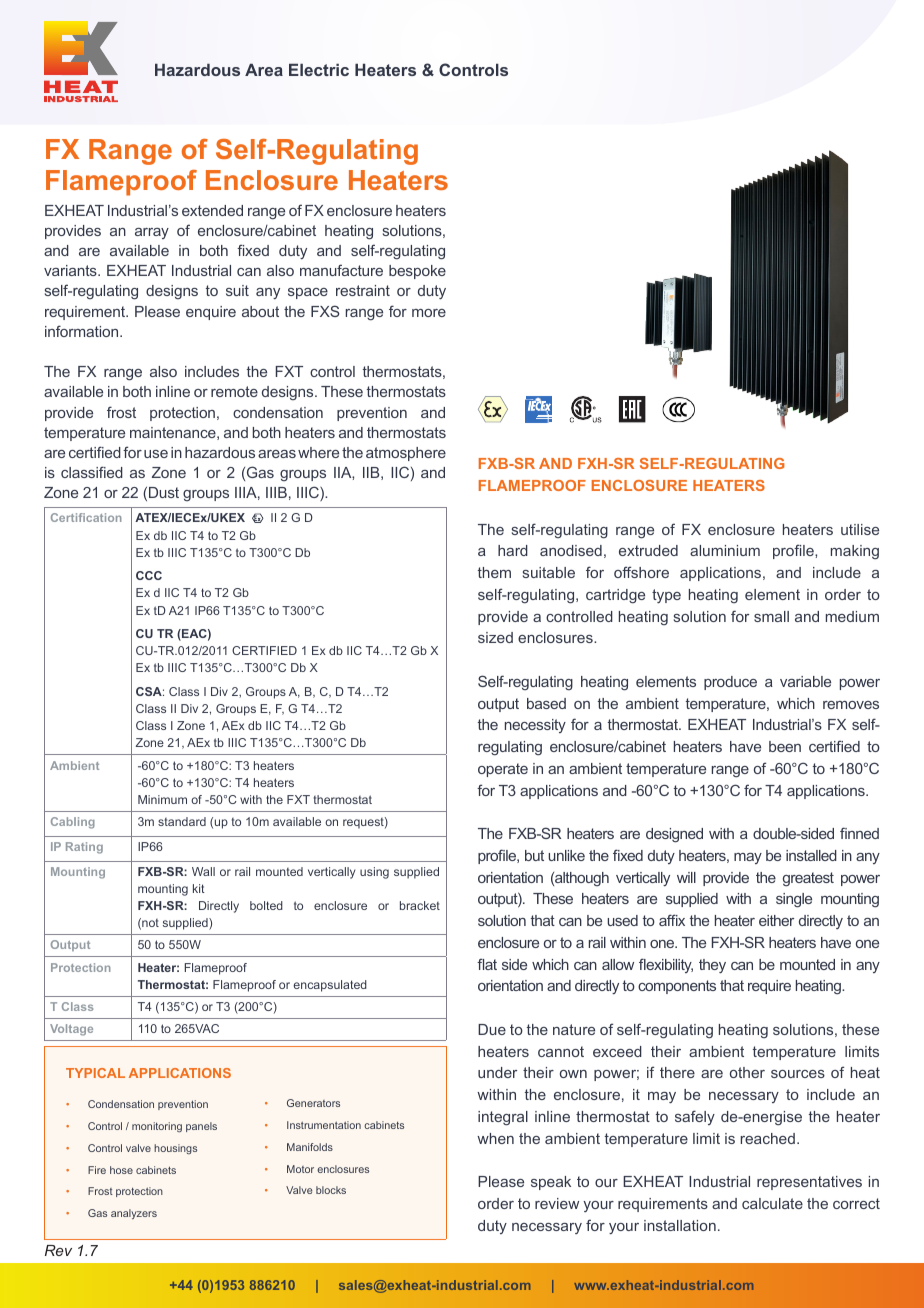 Image resolution: width=924 pixels, height=1308 pixels. I want to click on atmosphere, so click(406, 454).
